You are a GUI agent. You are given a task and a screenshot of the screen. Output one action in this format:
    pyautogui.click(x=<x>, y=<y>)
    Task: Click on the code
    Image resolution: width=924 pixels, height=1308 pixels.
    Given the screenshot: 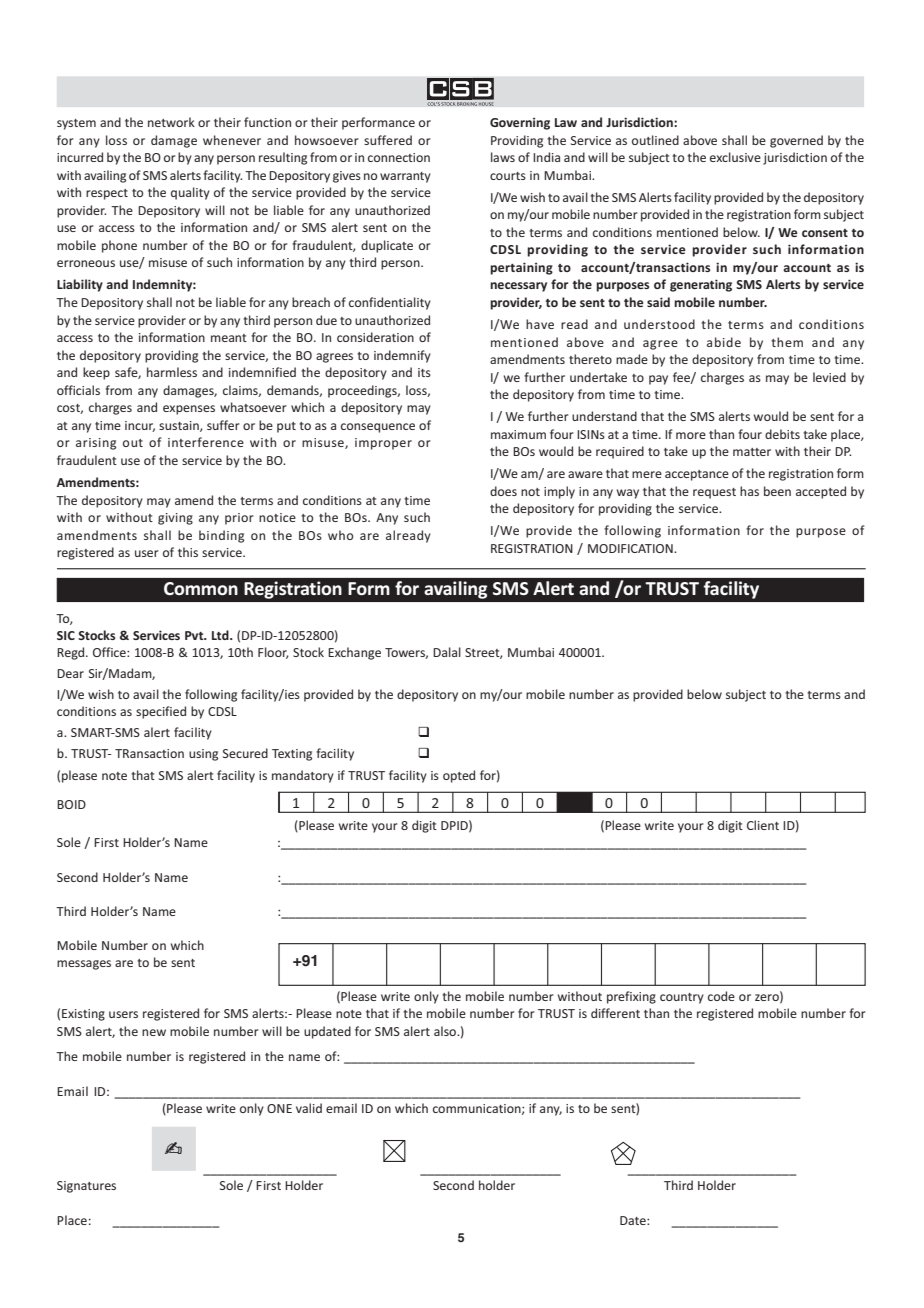 What is the action you would take?
    pyautogui.click(x=721, y=996)
